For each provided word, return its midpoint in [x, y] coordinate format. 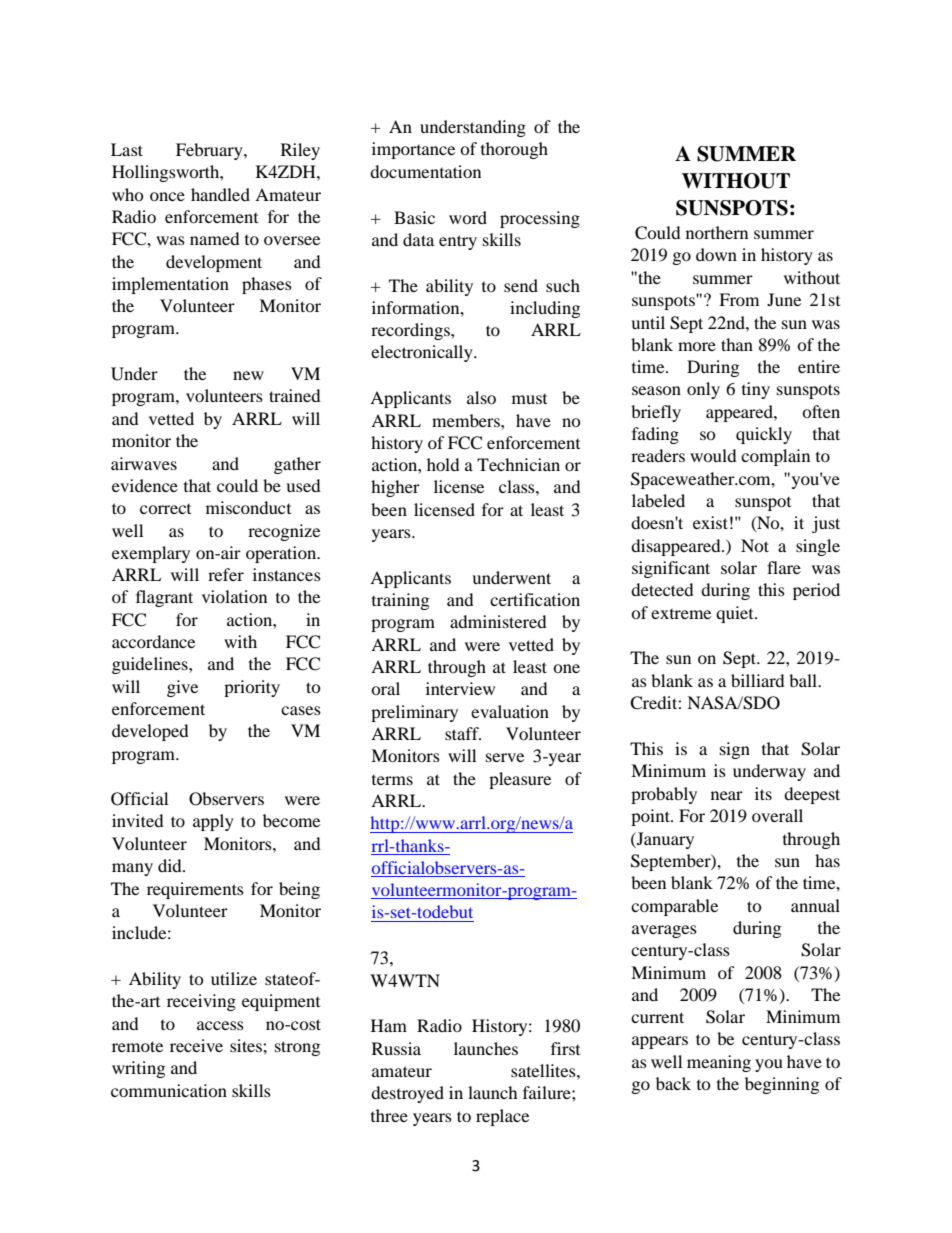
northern [717, 232]
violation [234, 596]
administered [498, 621]
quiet [736, 614]
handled [220, 194]
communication [169, 1090]
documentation [425, 171]
